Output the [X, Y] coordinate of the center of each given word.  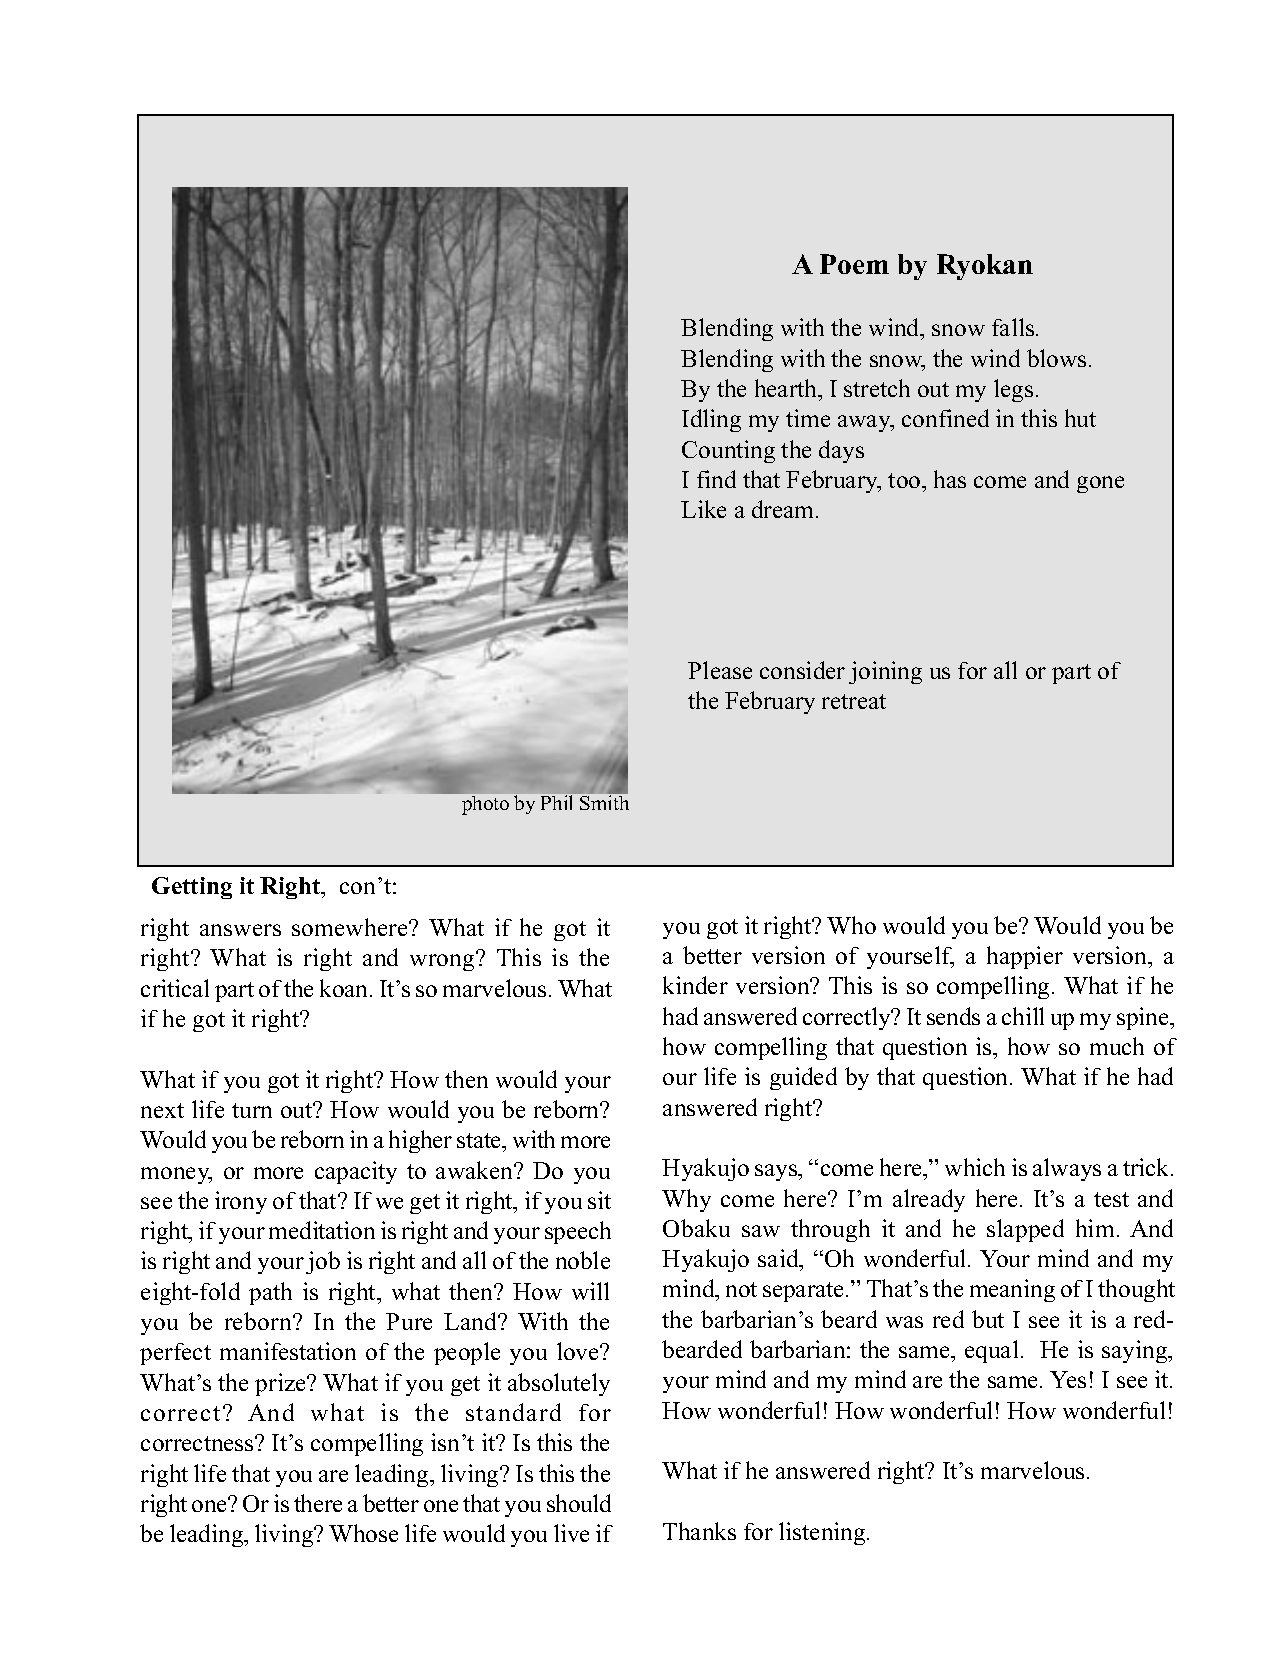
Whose [363, 1533]
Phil [556, 802]
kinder [695, 985]
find [716, 479]
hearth [787, 388]
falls [1014, 327]
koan [345, 988]
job [323, 1262]
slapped [1025, 1230]
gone [1100, 484]
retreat [854, 701]
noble [583, 1260]
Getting [192, 888]
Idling [711, 420]
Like [703, 509]
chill [1023, 1016]
